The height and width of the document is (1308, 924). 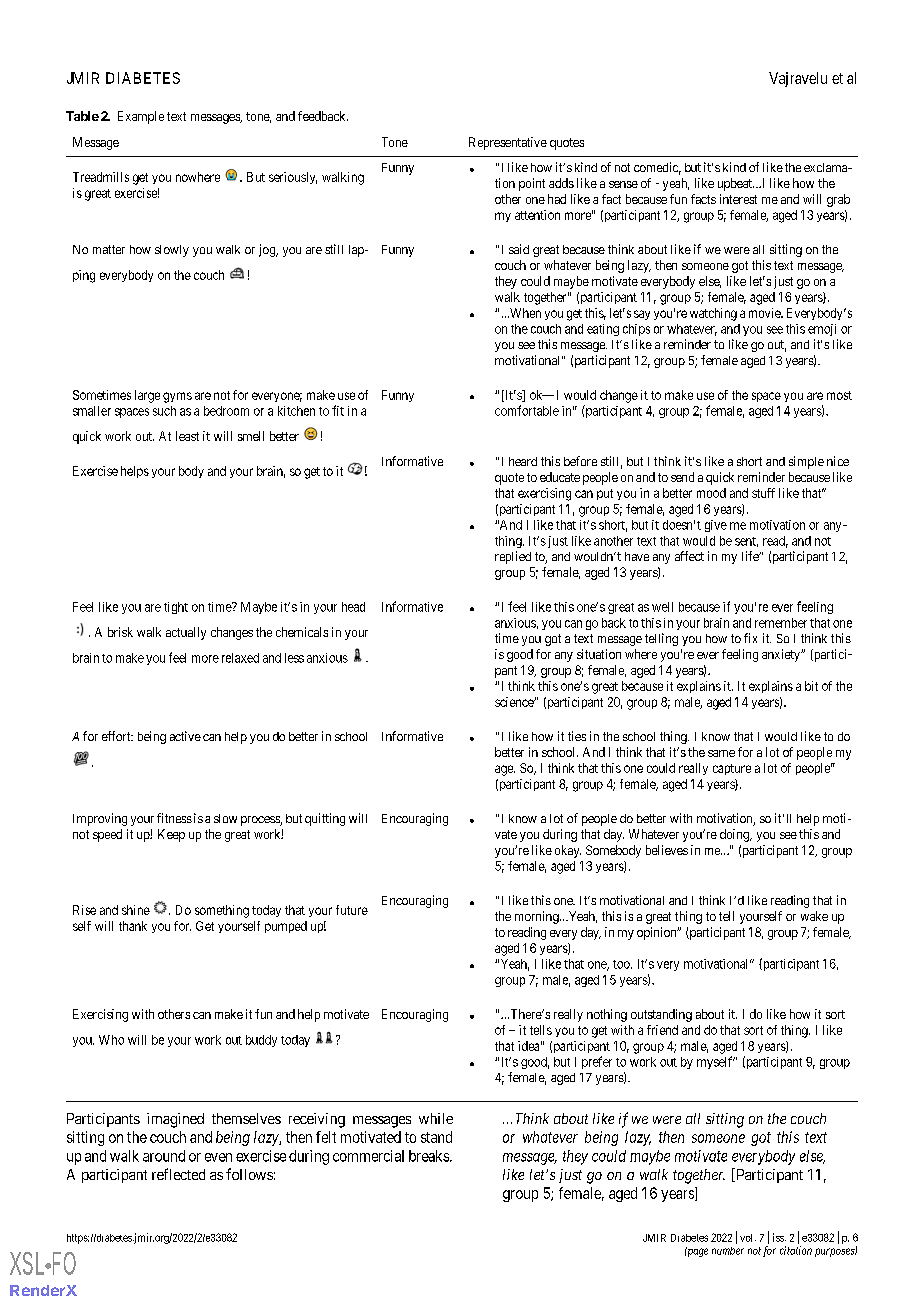 What do you see at coordinates (750, 638) in the document?
I see `fix` at bounding box center [750, 638].
